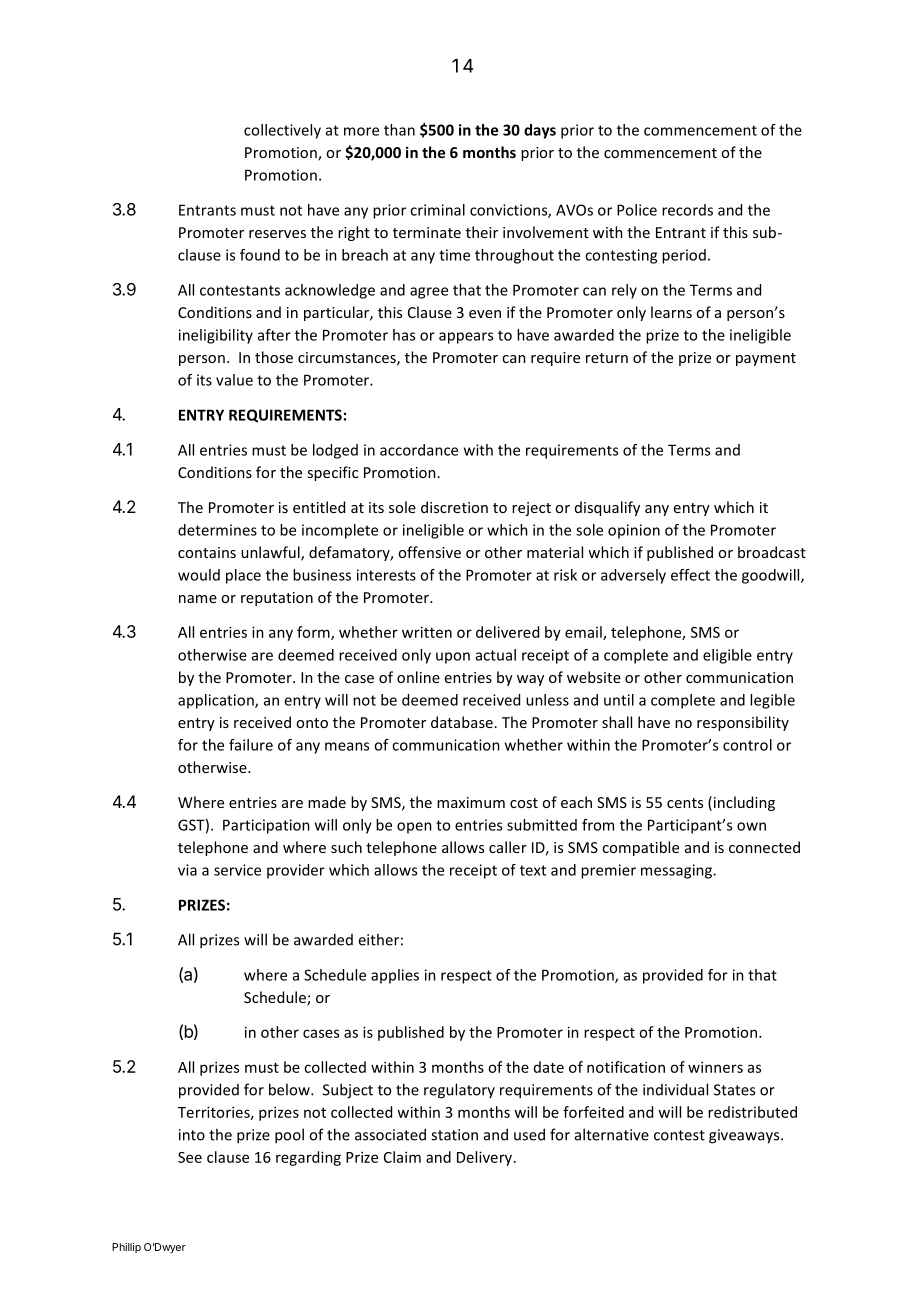 This image has width=924, height=1308. Describe the element at coordinates (418, 677) in the image. I see `online` at that location.
